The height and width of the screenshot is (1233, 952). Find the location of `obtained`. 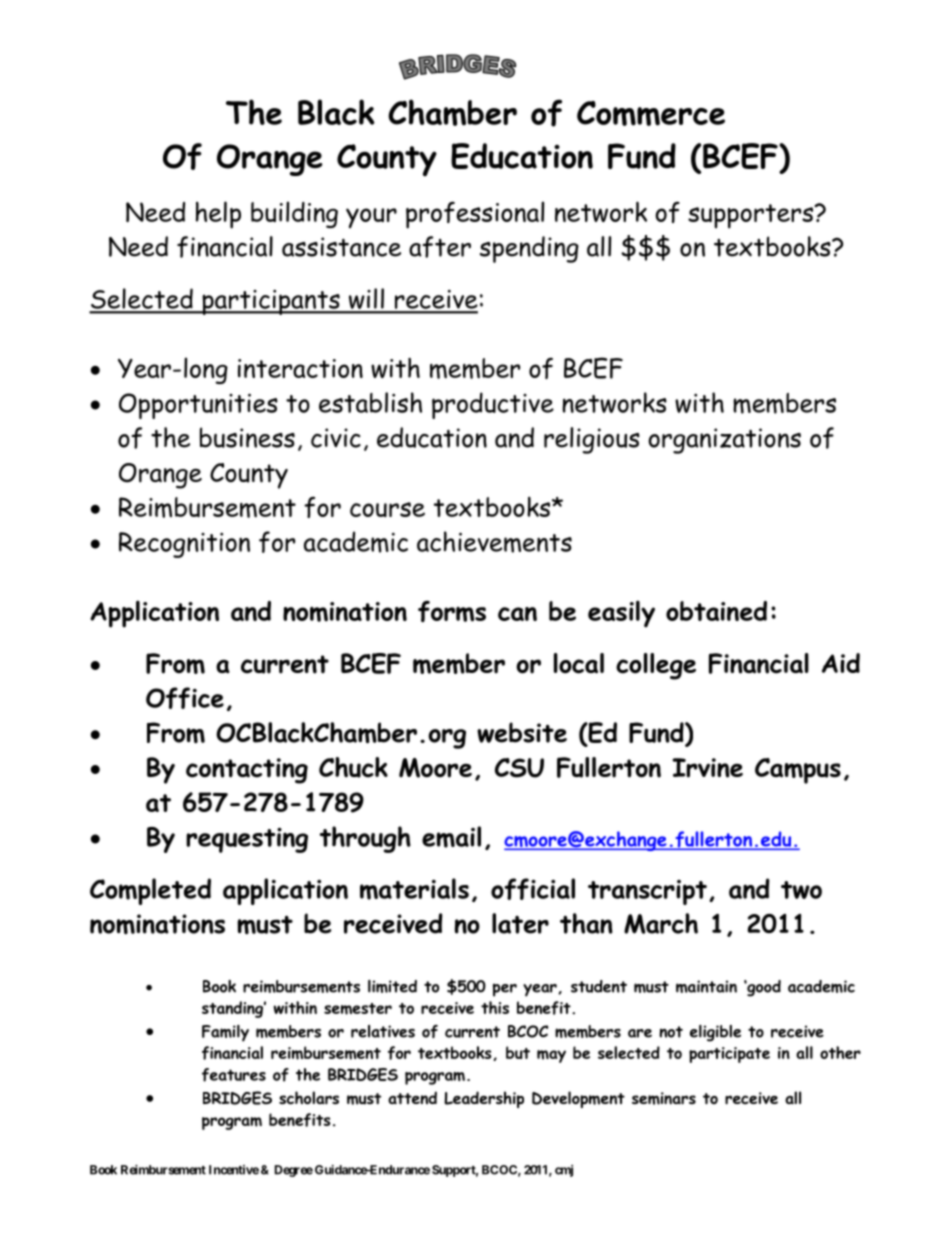

obtained is located at coordinates (716, 611).
